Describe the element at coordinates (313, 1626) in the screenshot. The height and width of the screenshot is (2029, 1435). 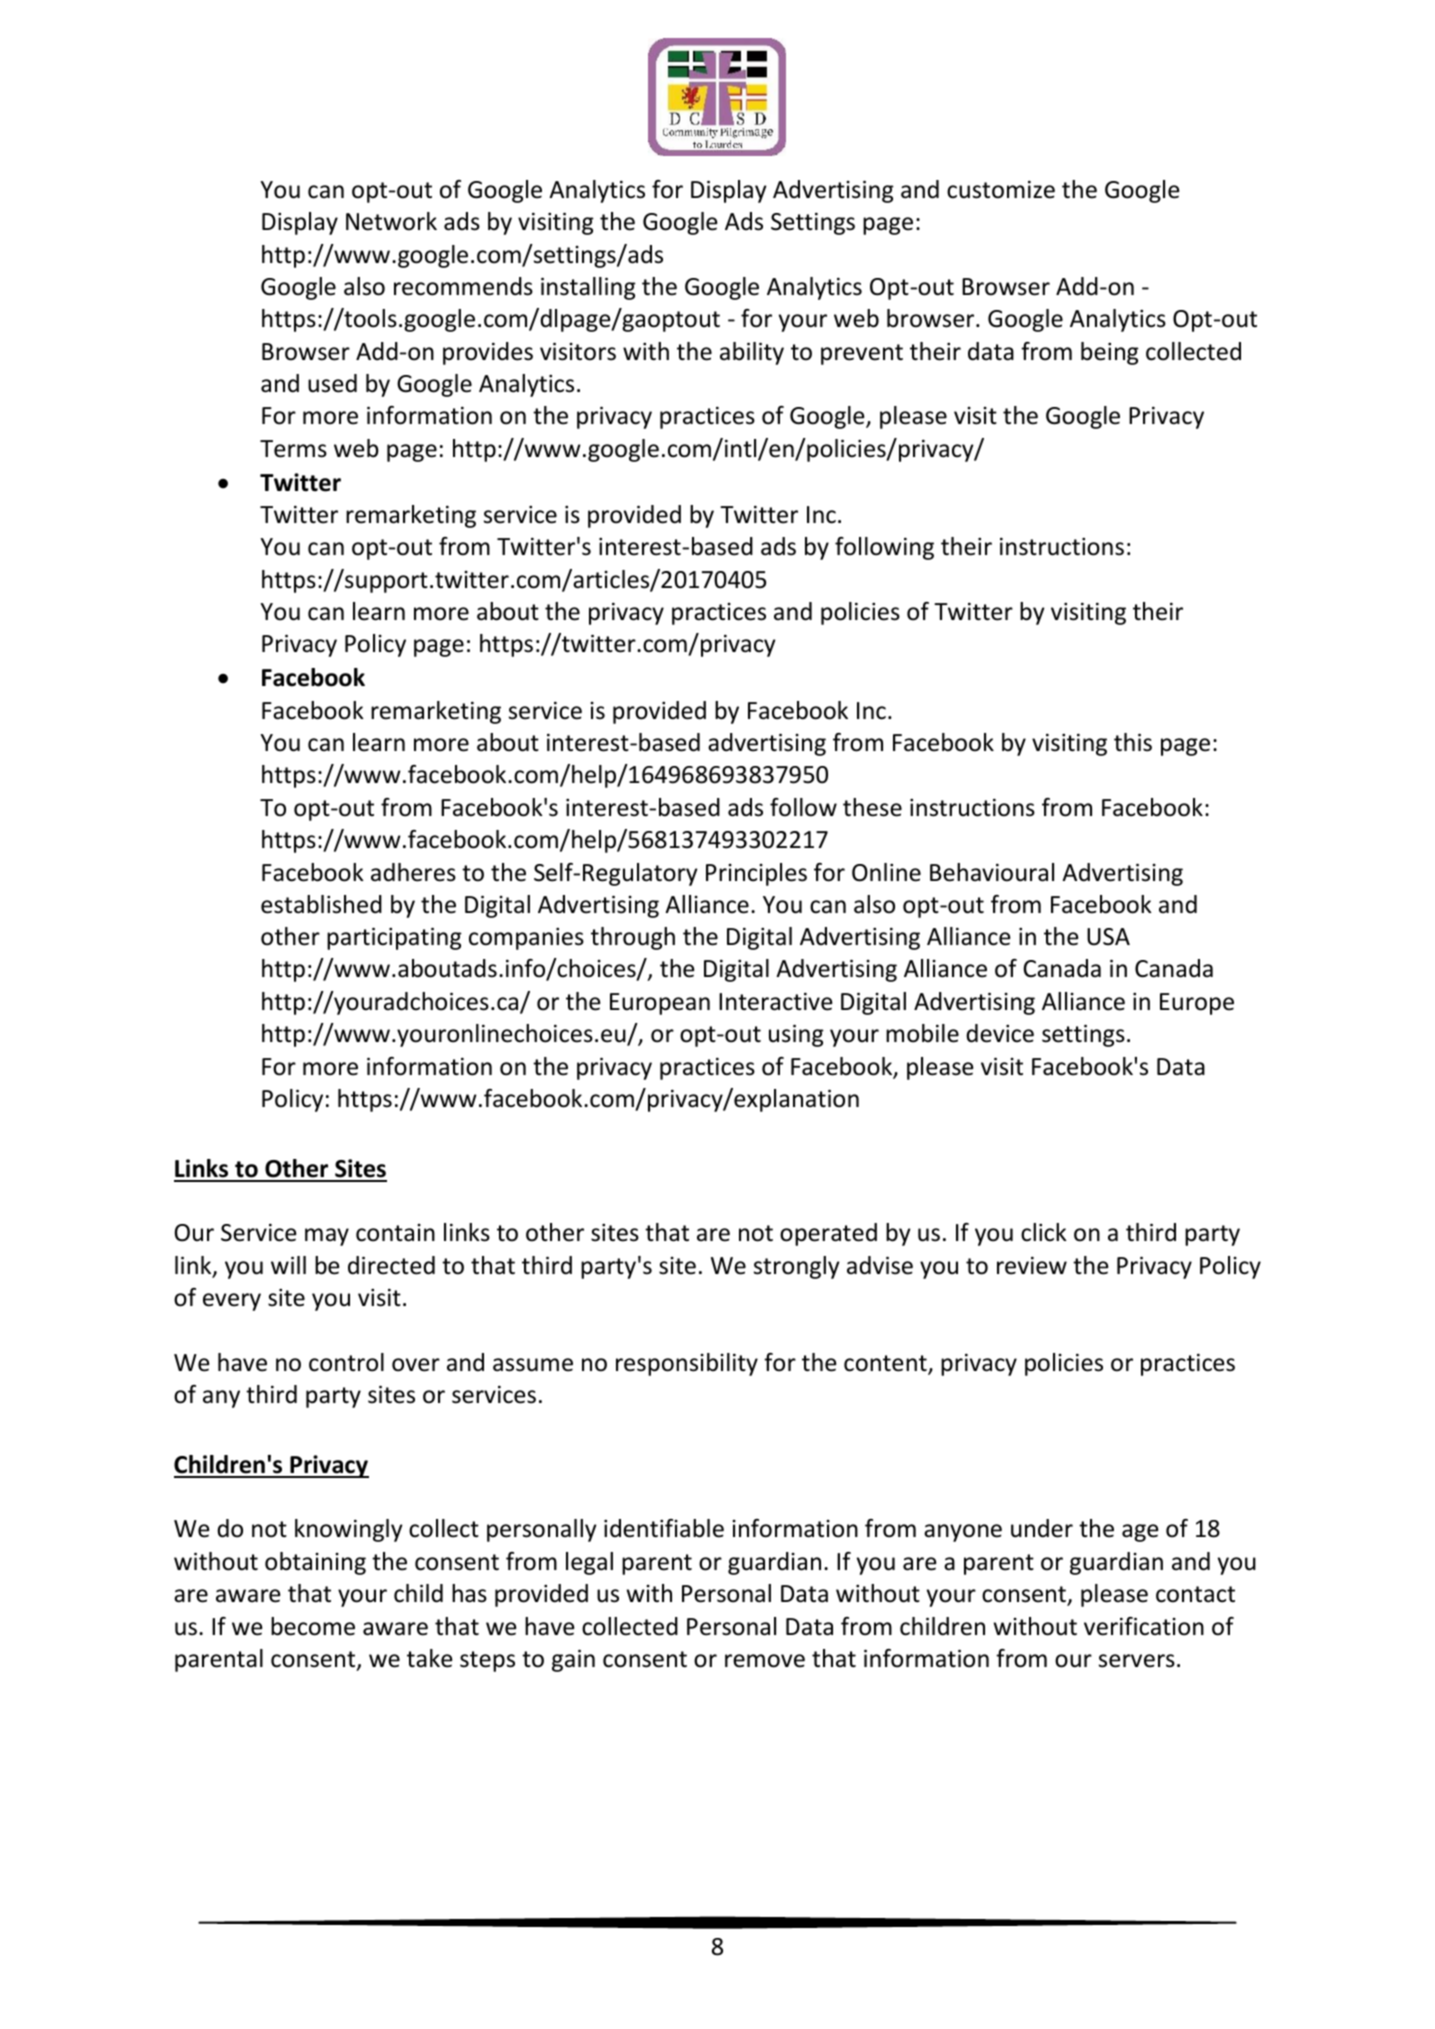
I see `become` at that location.
